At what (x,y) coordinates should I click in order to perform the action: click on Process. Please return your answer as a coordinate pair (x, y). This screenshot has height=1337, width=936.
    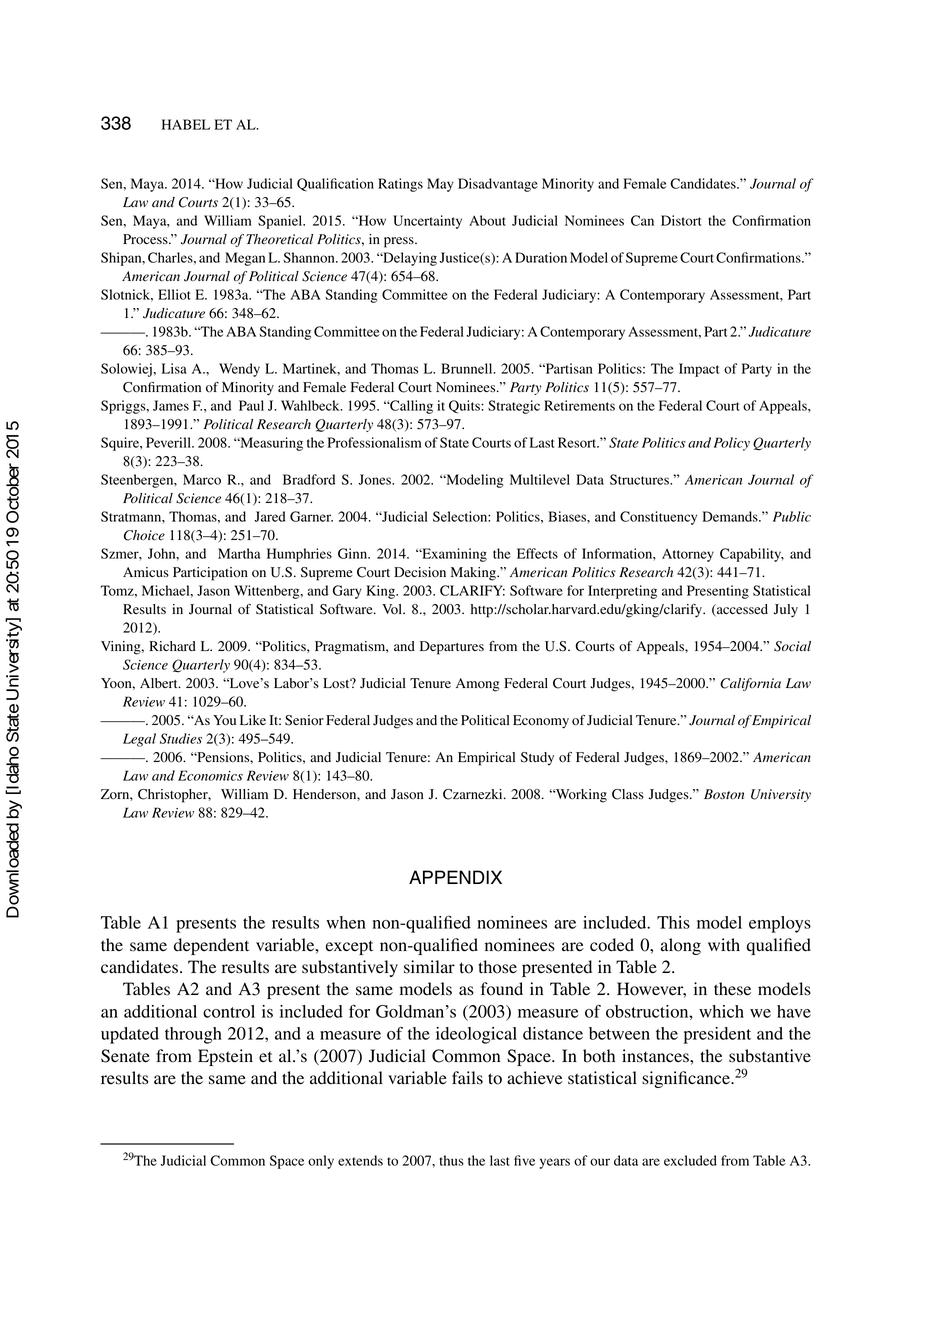
    Looking at the image, I should click on (146, 239).
